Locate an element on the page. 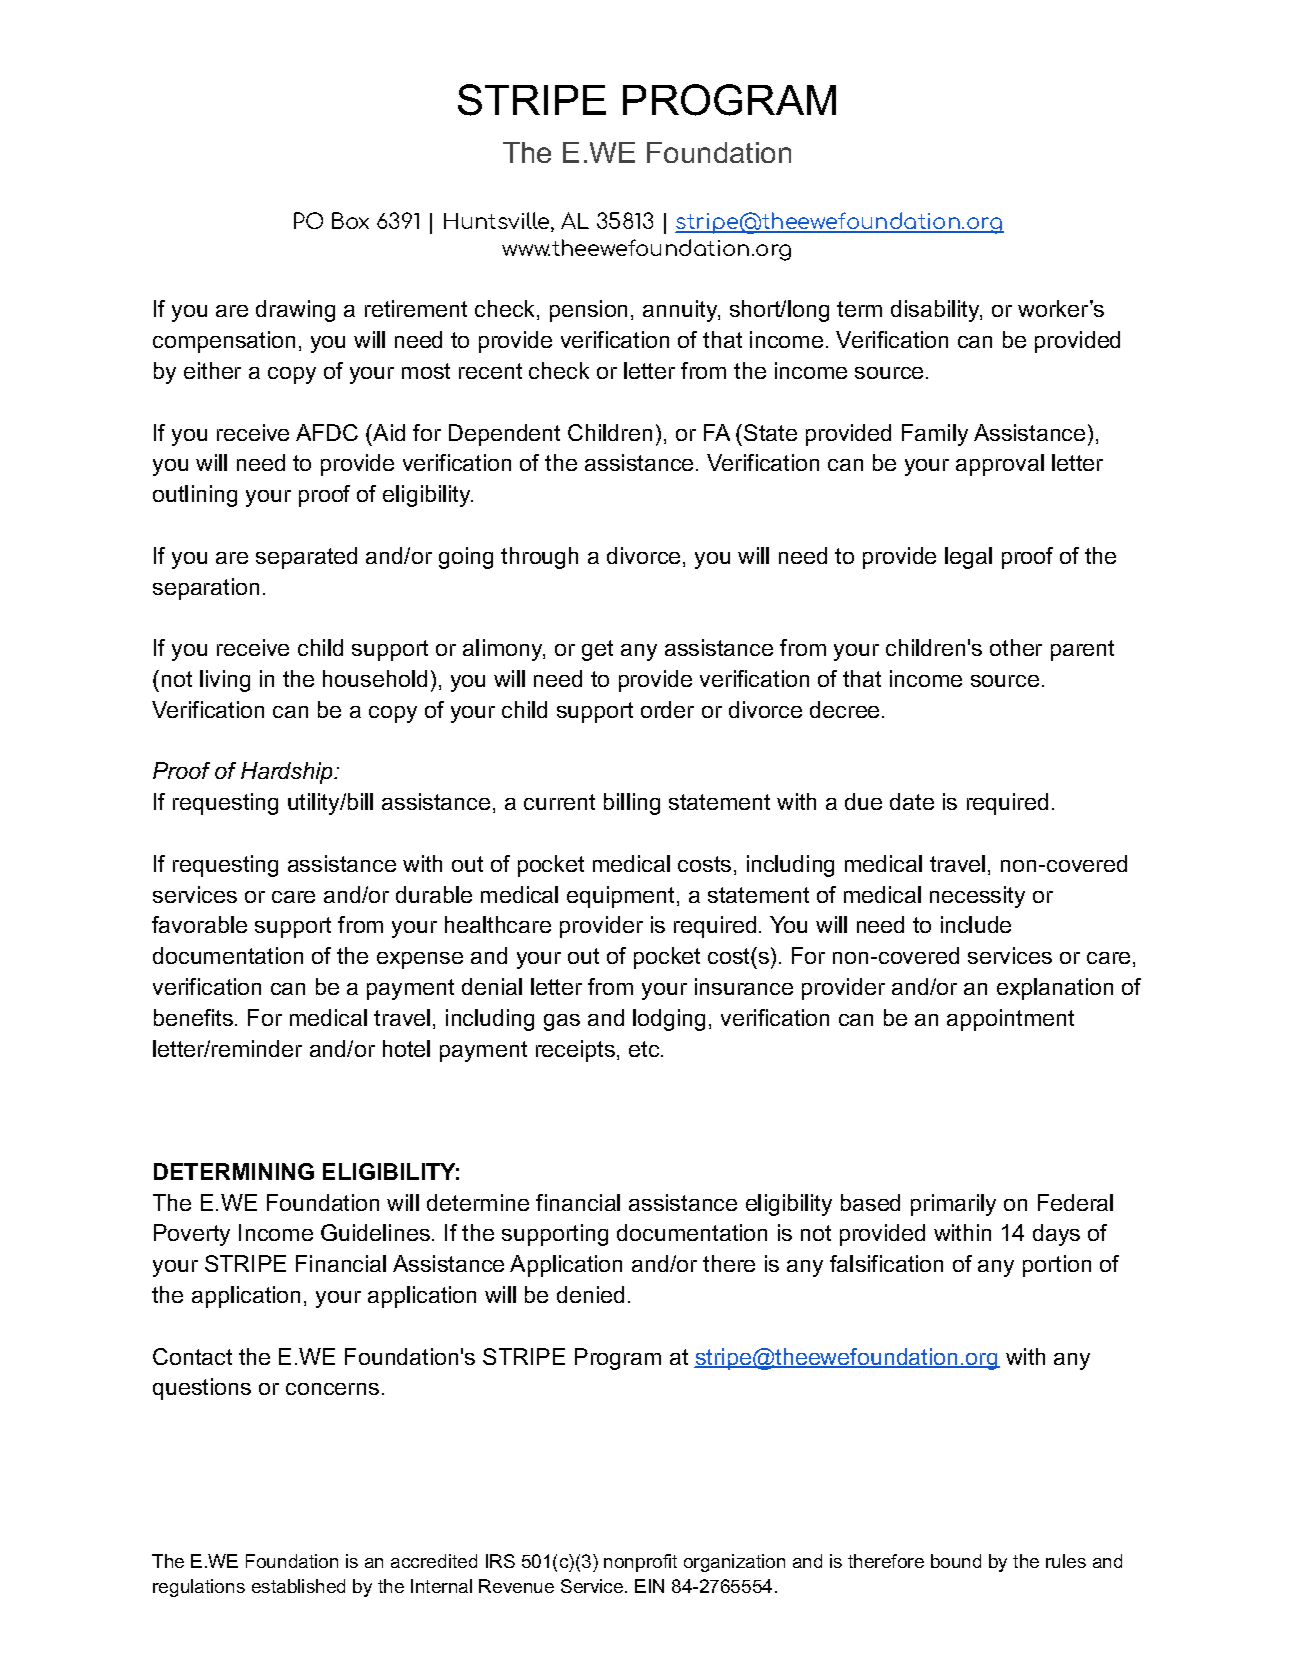 This page has width=1296, height=1677. nonprofit is located at coordinates (640, 1563).
